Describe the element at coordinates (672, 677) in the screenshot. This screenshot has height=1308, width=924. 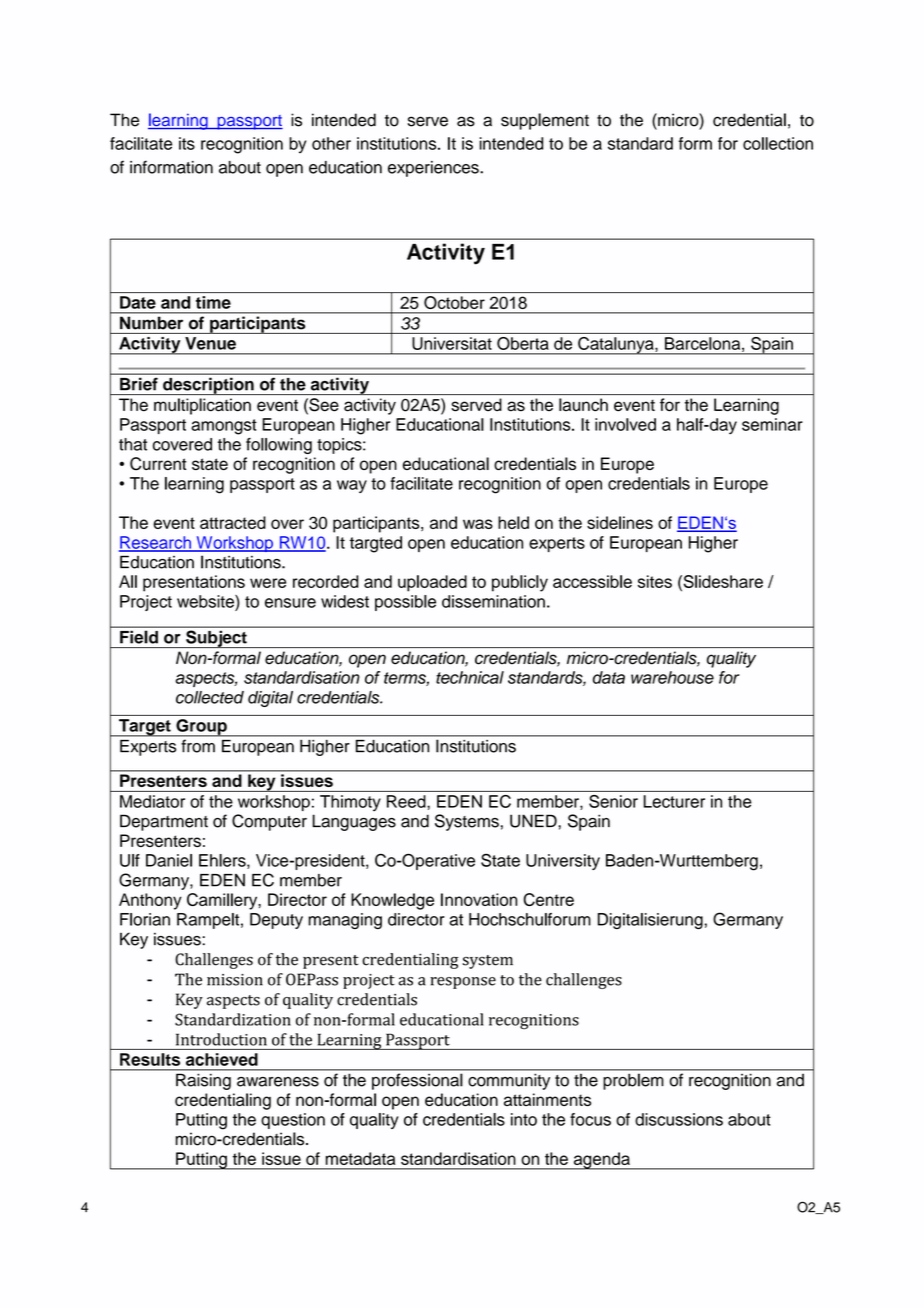
I see `warehouse` at that location.
